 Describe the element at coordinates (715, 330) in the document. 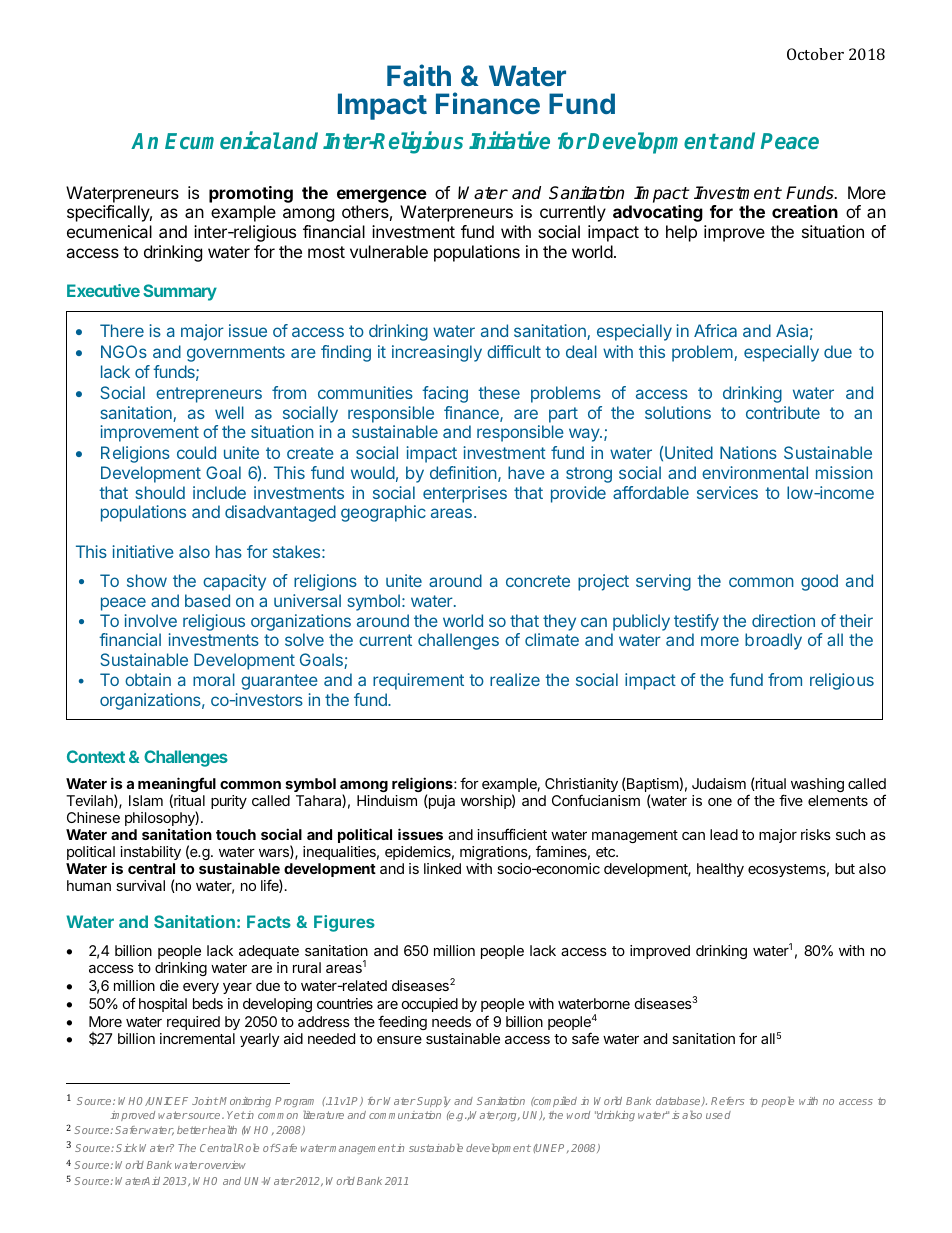

I see `Africa` at that location.
